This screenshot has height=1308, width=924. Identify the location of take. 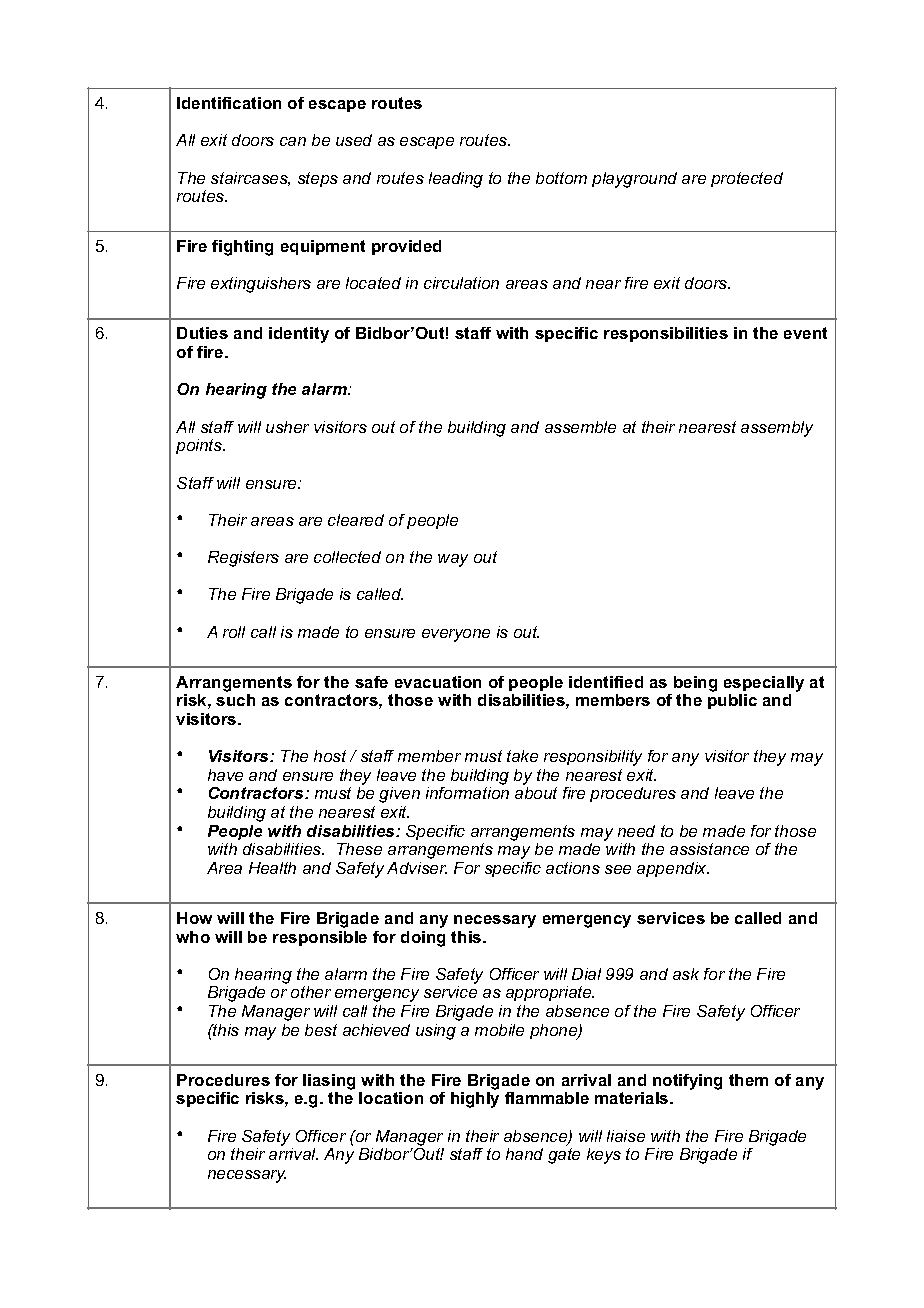
(522, 756).
